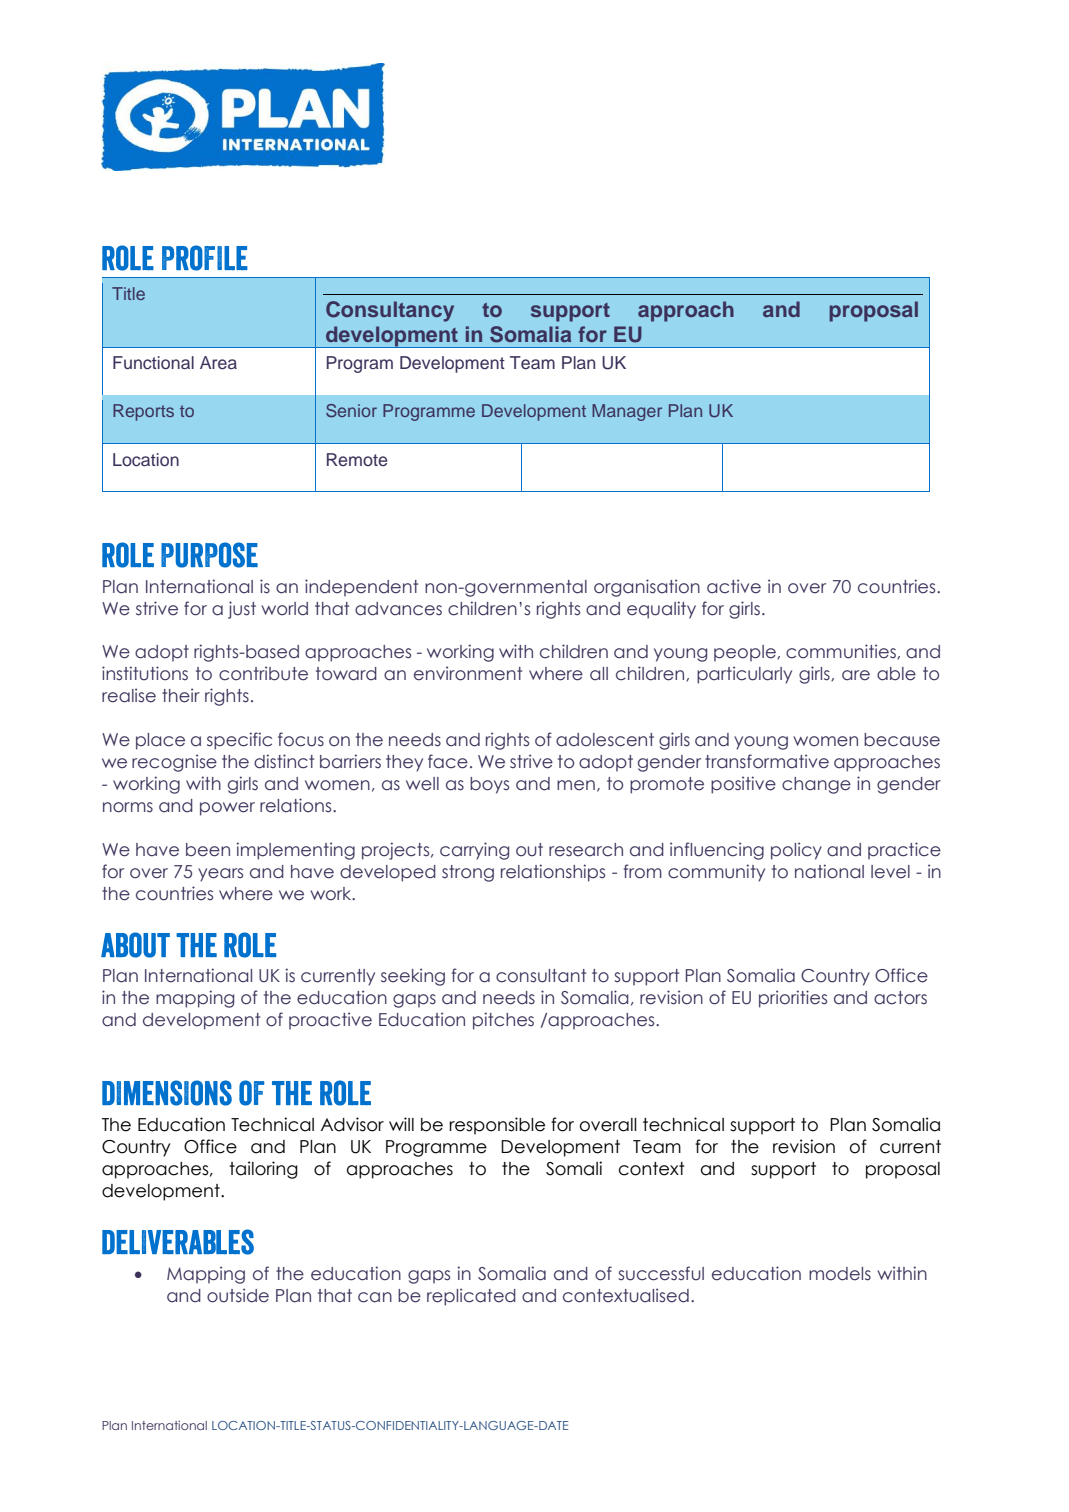 This screenshot has height=1512, width=1069. I want to click on replicated, so click(471, 1297).
